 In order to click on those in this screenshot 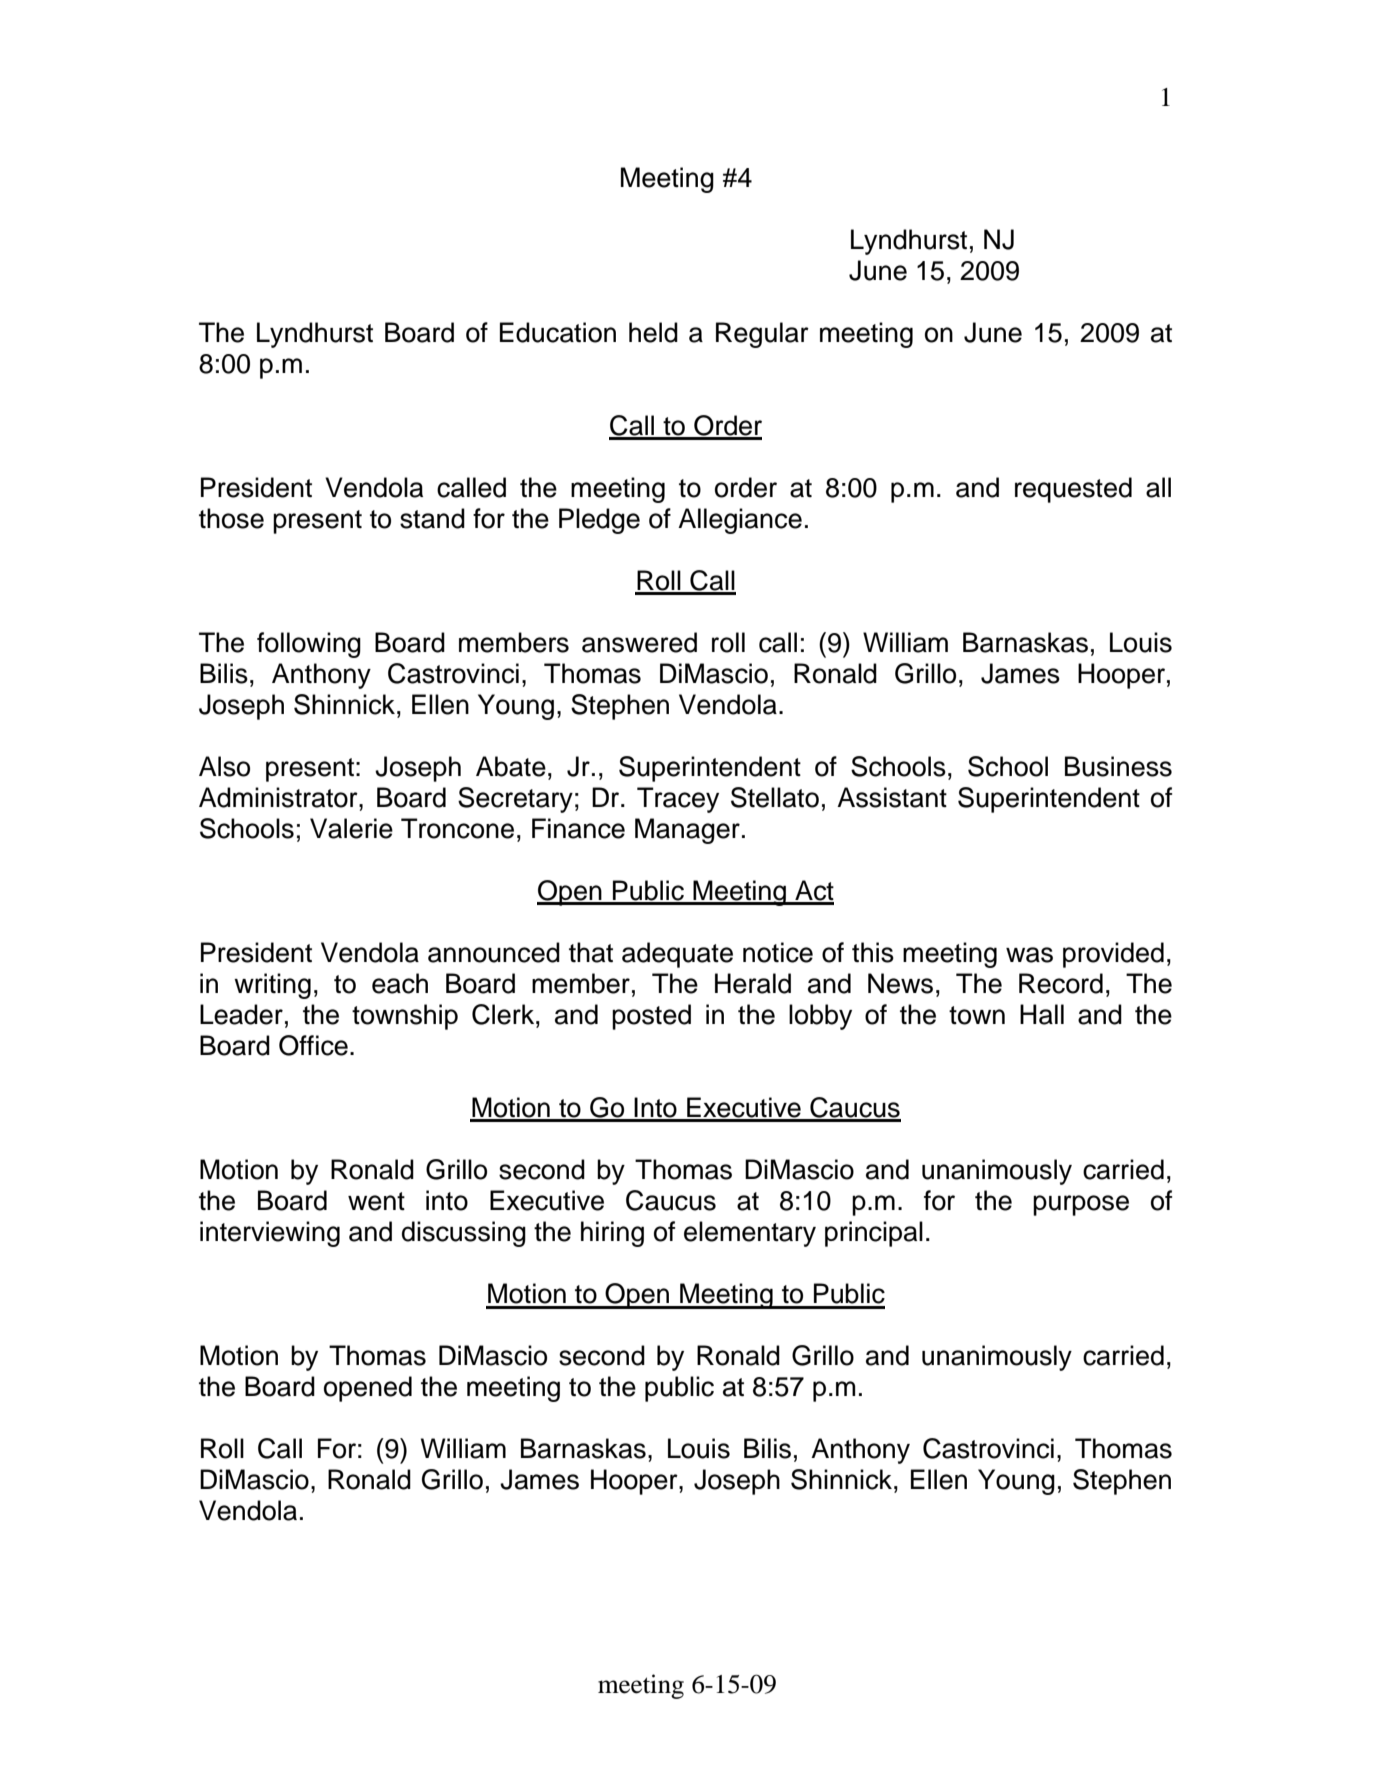, I will do `click(231, 518)`.
